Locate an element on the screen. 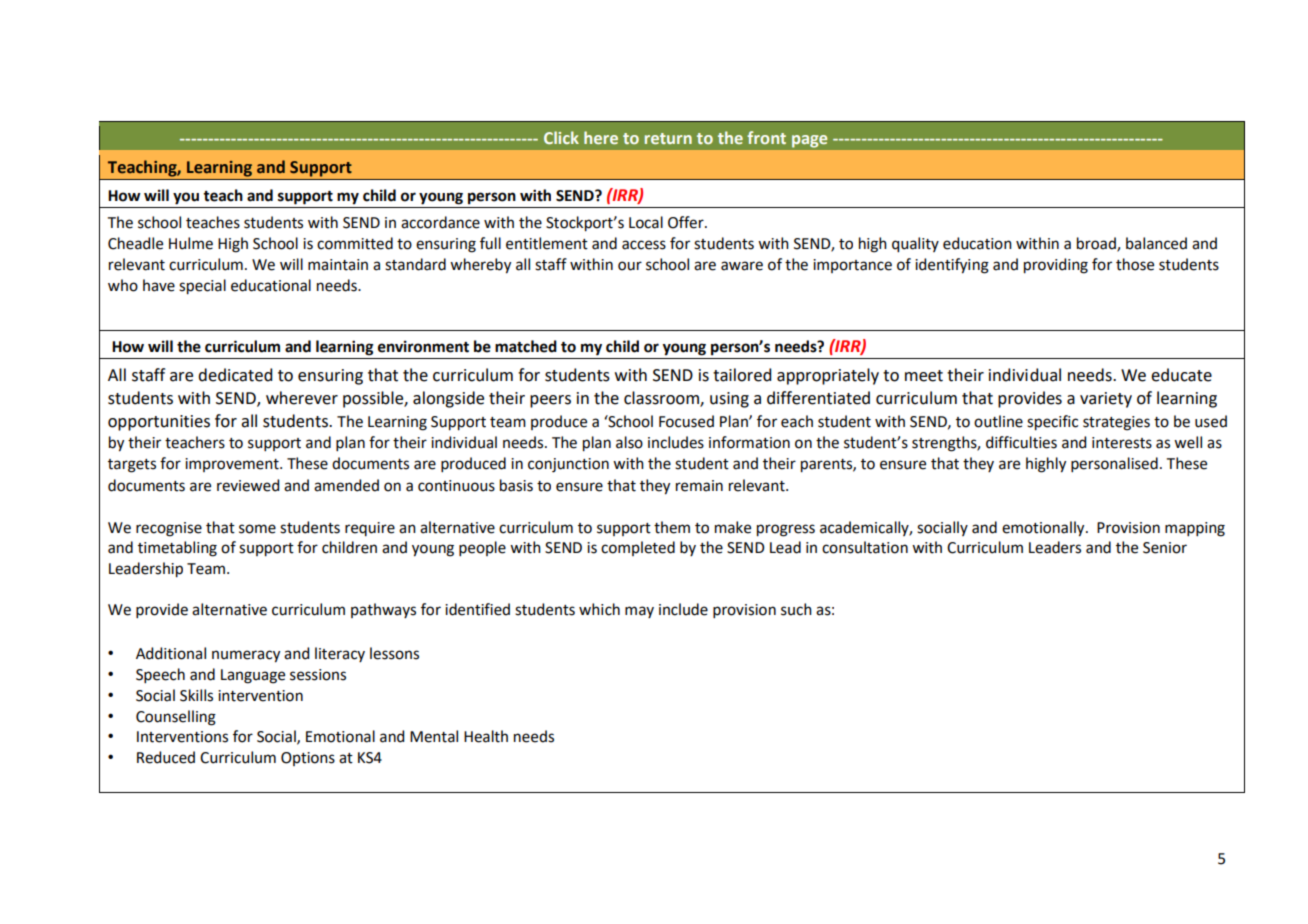  difficulties is located at coordinates (1021, 442).
